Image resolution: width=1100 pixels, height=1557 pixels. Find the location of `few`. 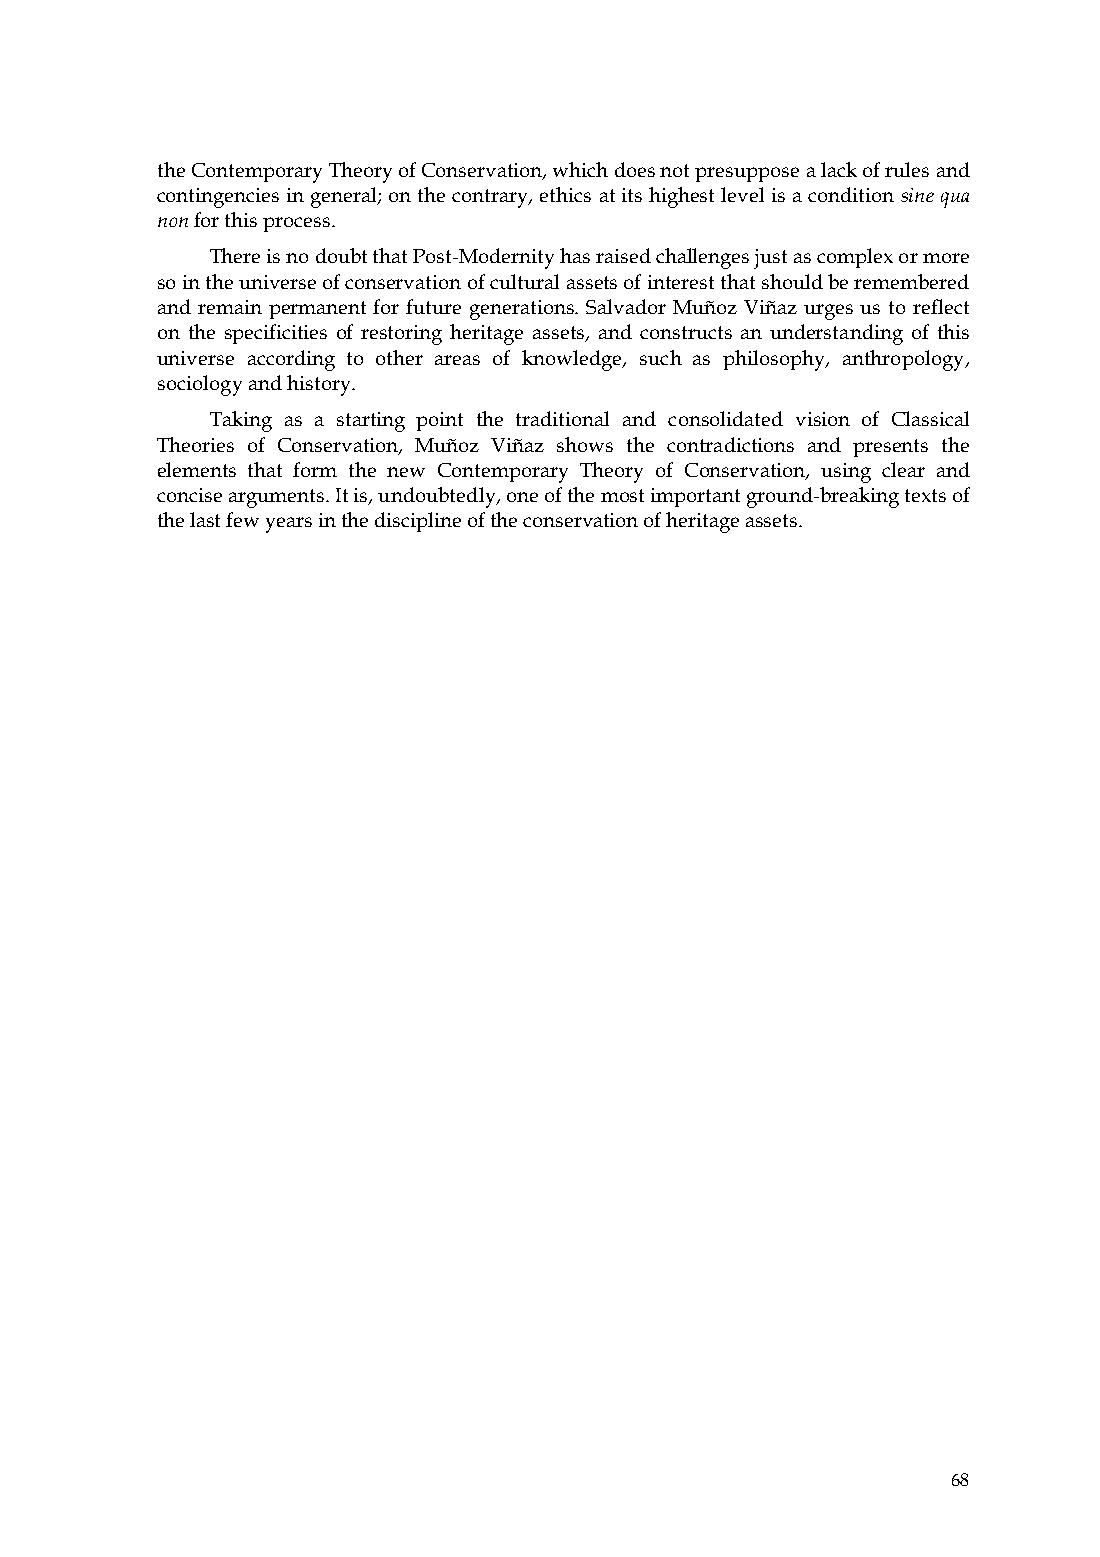

few is located at coordinates (242, 519).
